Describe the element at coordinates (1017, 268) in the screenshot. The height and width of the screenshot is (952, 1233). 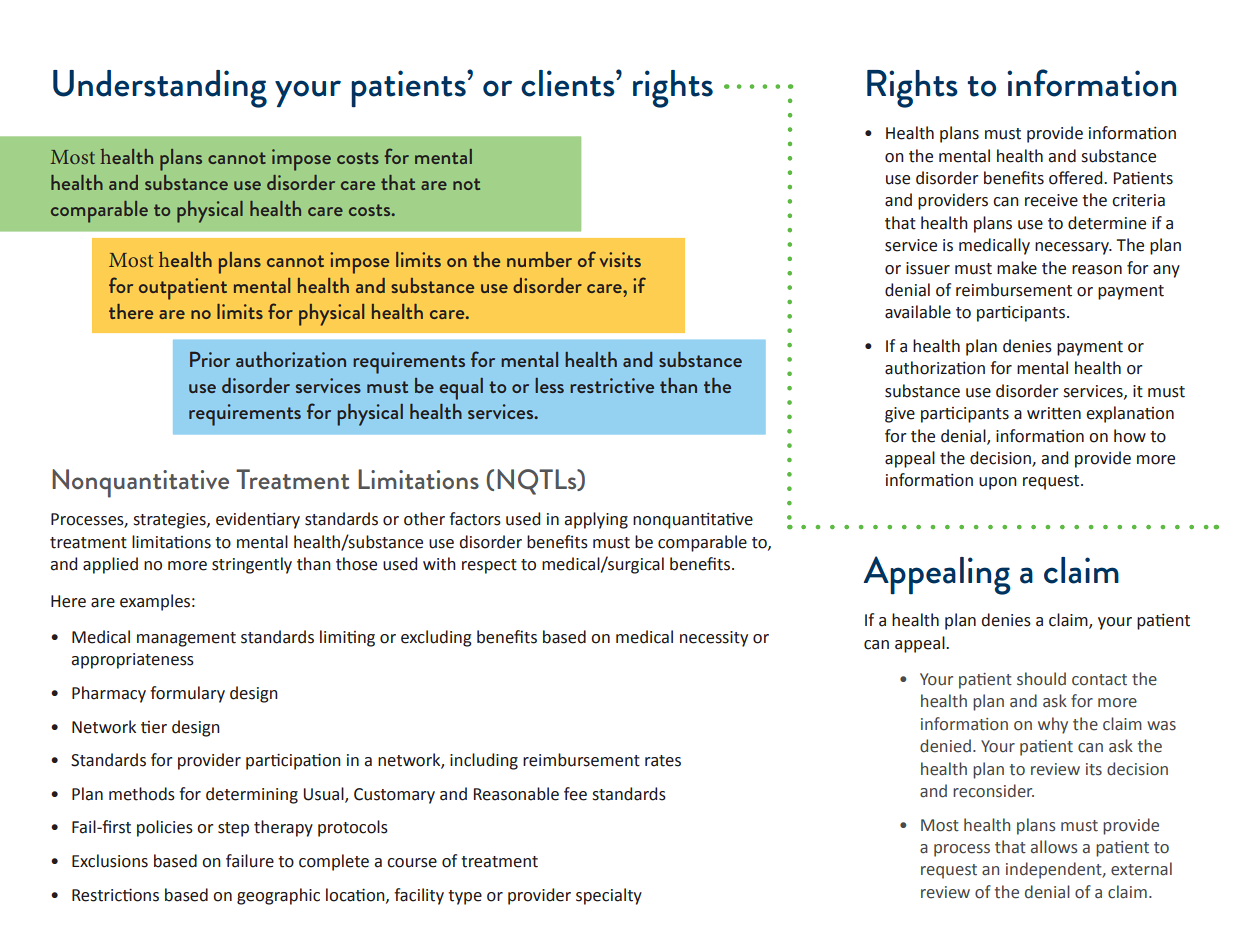
I see `make` at that location.
